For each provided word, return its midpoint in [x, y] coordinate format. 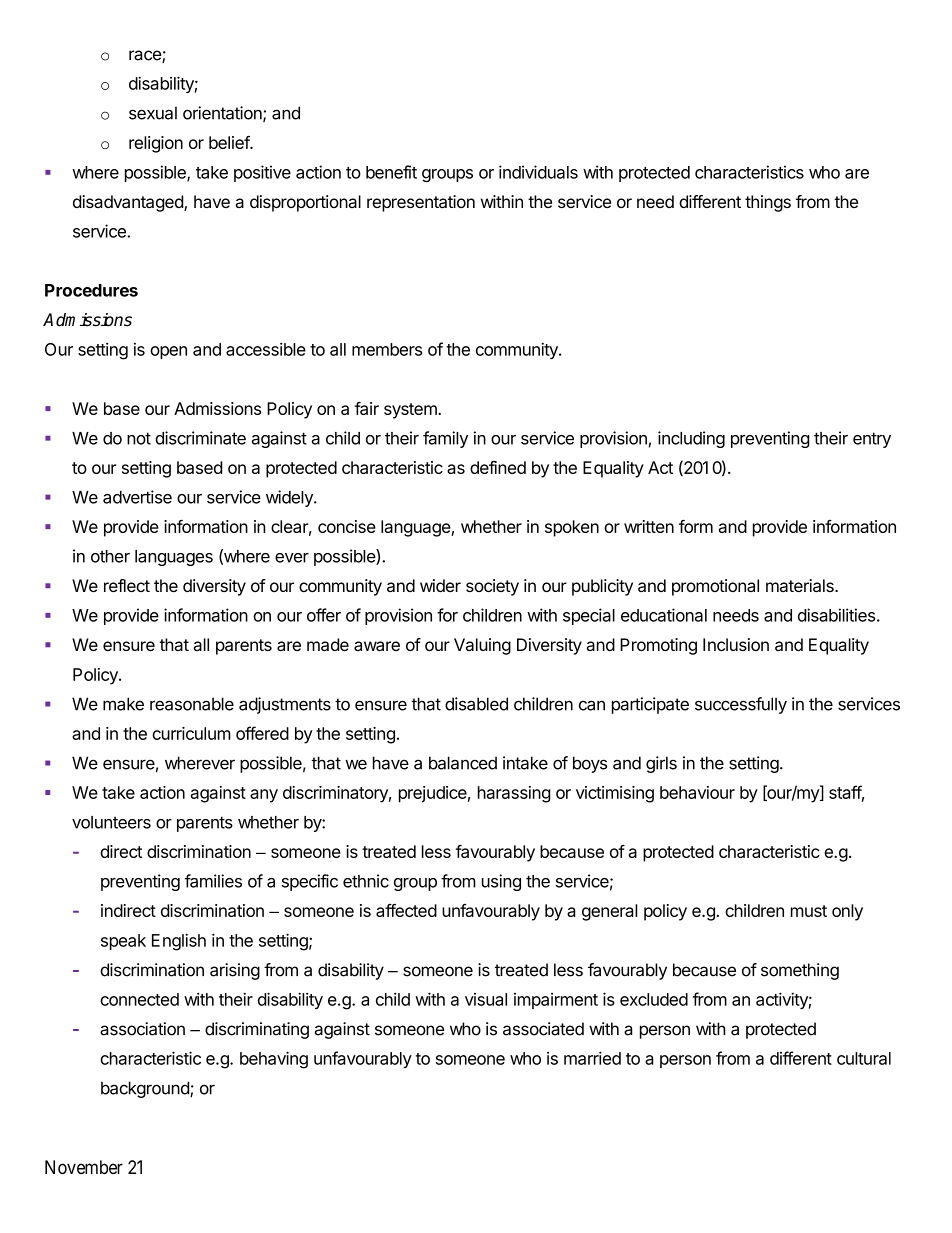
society [492, 587]
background [146, 1089]
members [387, 349]
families [213, 881]
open [168, 352]
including [691, 439]
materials [801, 585]
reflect [127, 585]
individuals [538, 172]
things [768, 203]
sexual [153, 113]
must [809, 911]
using [501, 882]
